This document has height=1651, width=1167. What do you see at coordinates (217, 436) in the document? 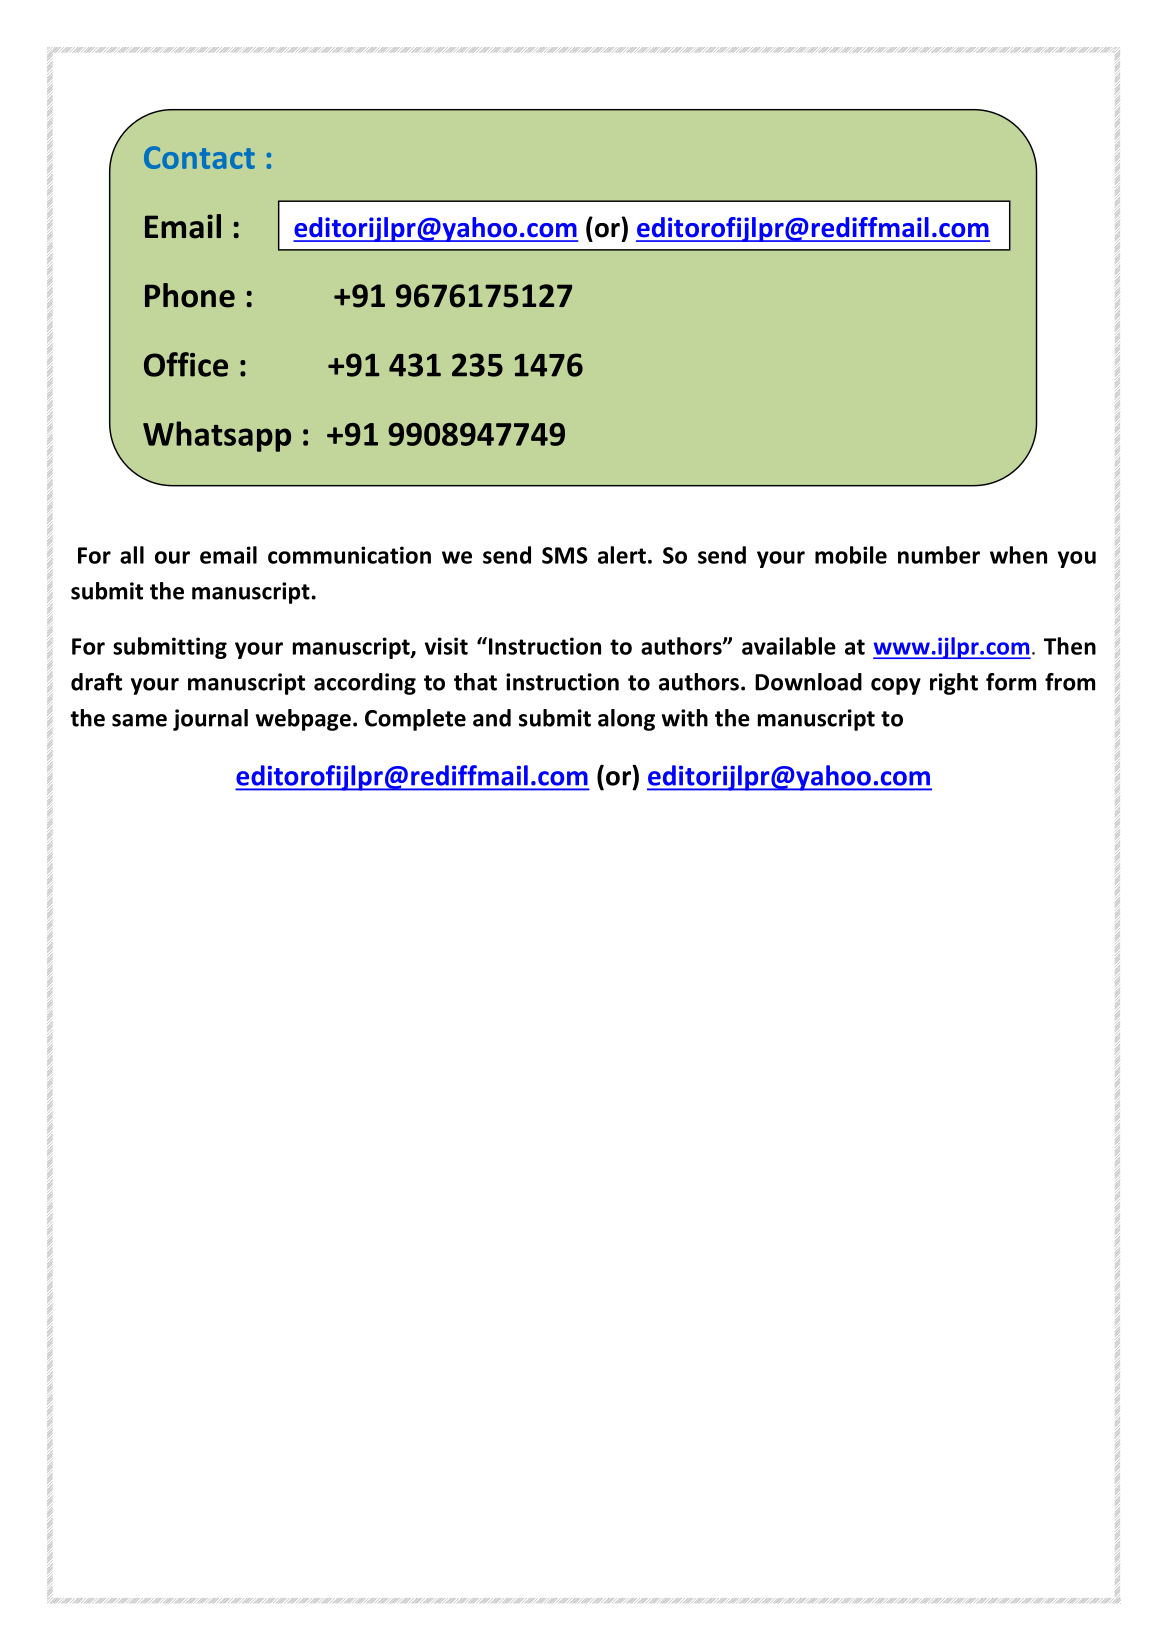
I see `Whatsapp` at bounding box center [217, 436].
